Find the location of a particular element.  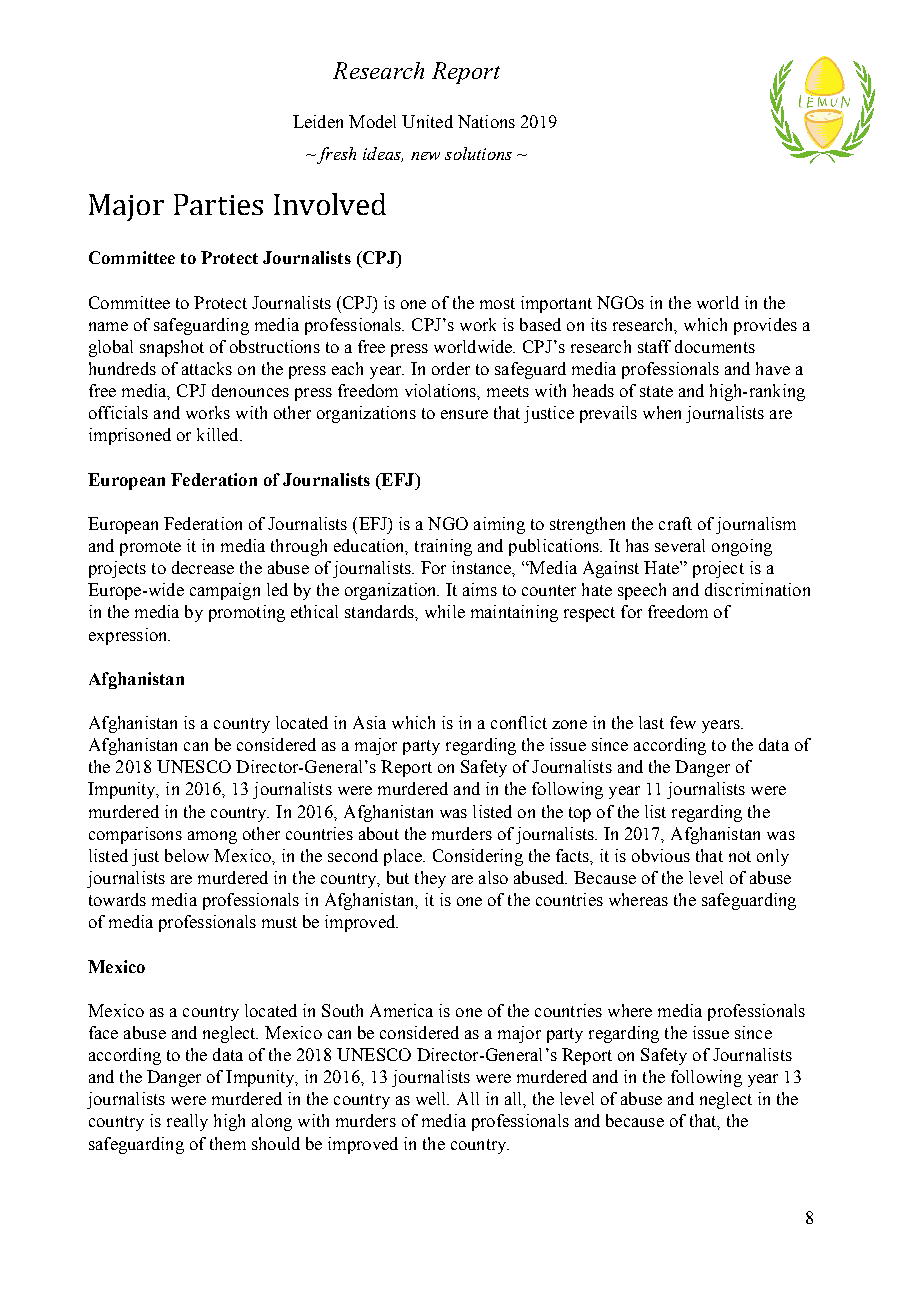

new is located at coordinates (425, 156).
